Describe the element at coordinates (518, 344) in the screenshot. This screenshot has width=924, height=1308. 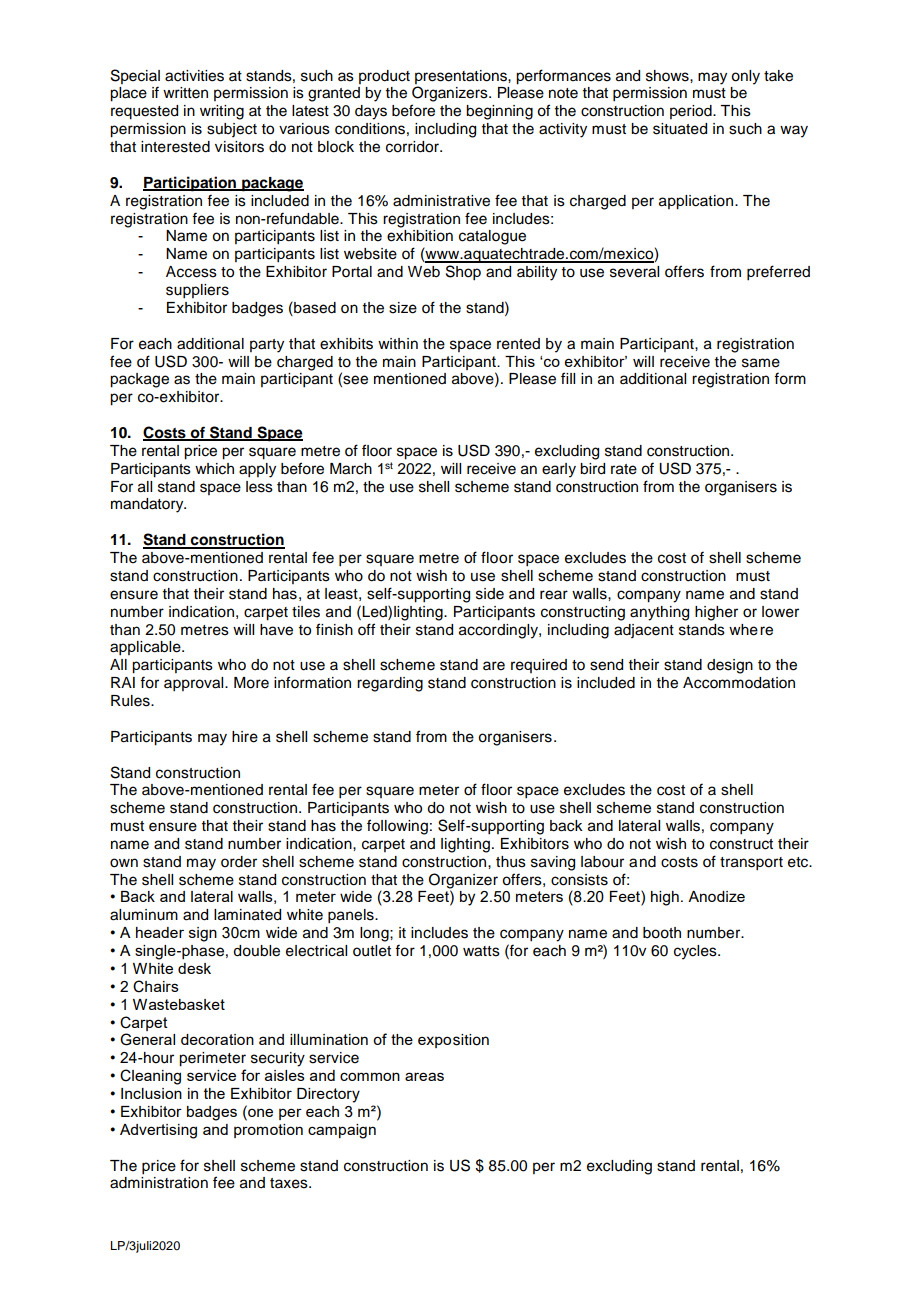
I see `rented` at that location.
